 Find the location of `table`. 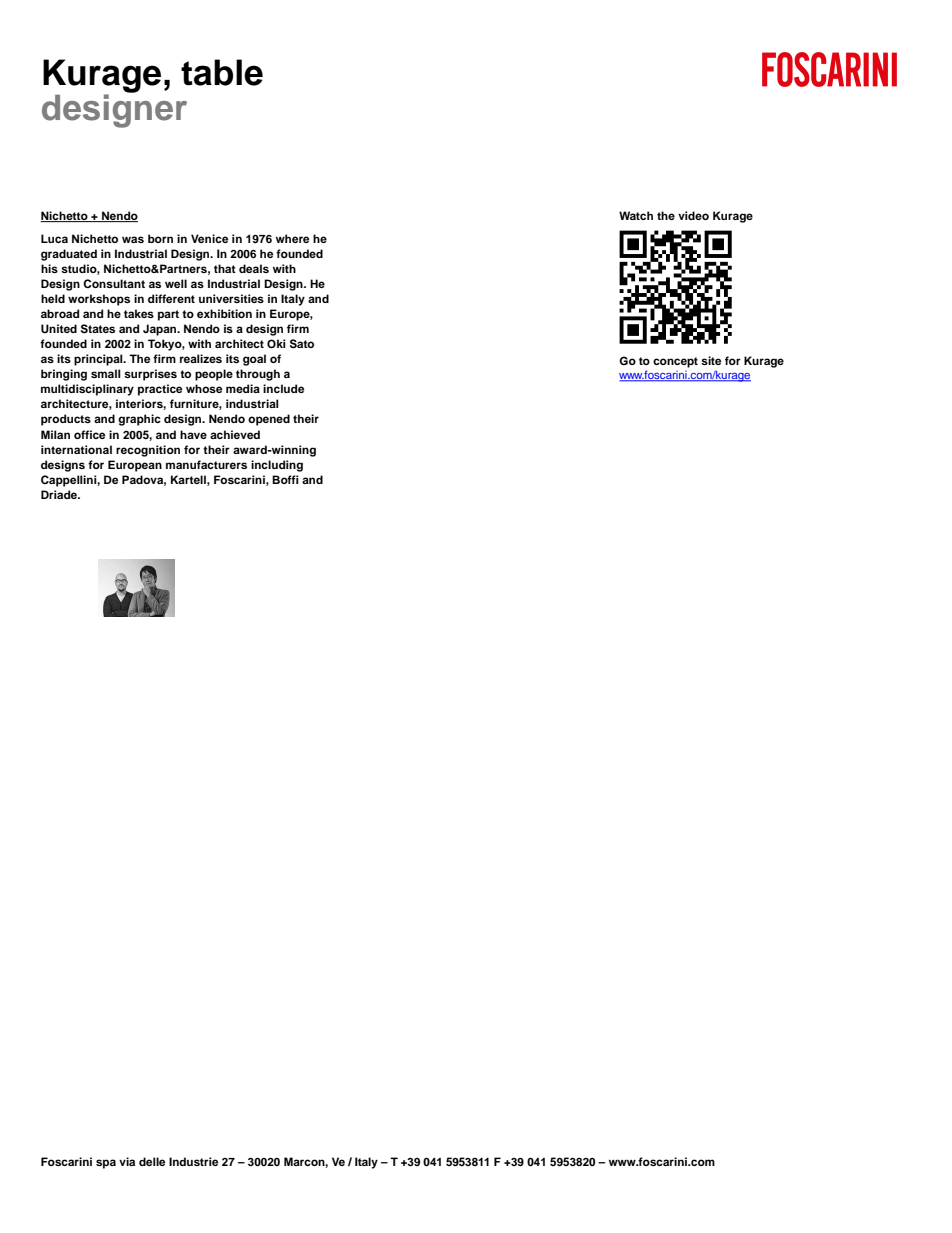

table is located at coordinates (222, 72).
